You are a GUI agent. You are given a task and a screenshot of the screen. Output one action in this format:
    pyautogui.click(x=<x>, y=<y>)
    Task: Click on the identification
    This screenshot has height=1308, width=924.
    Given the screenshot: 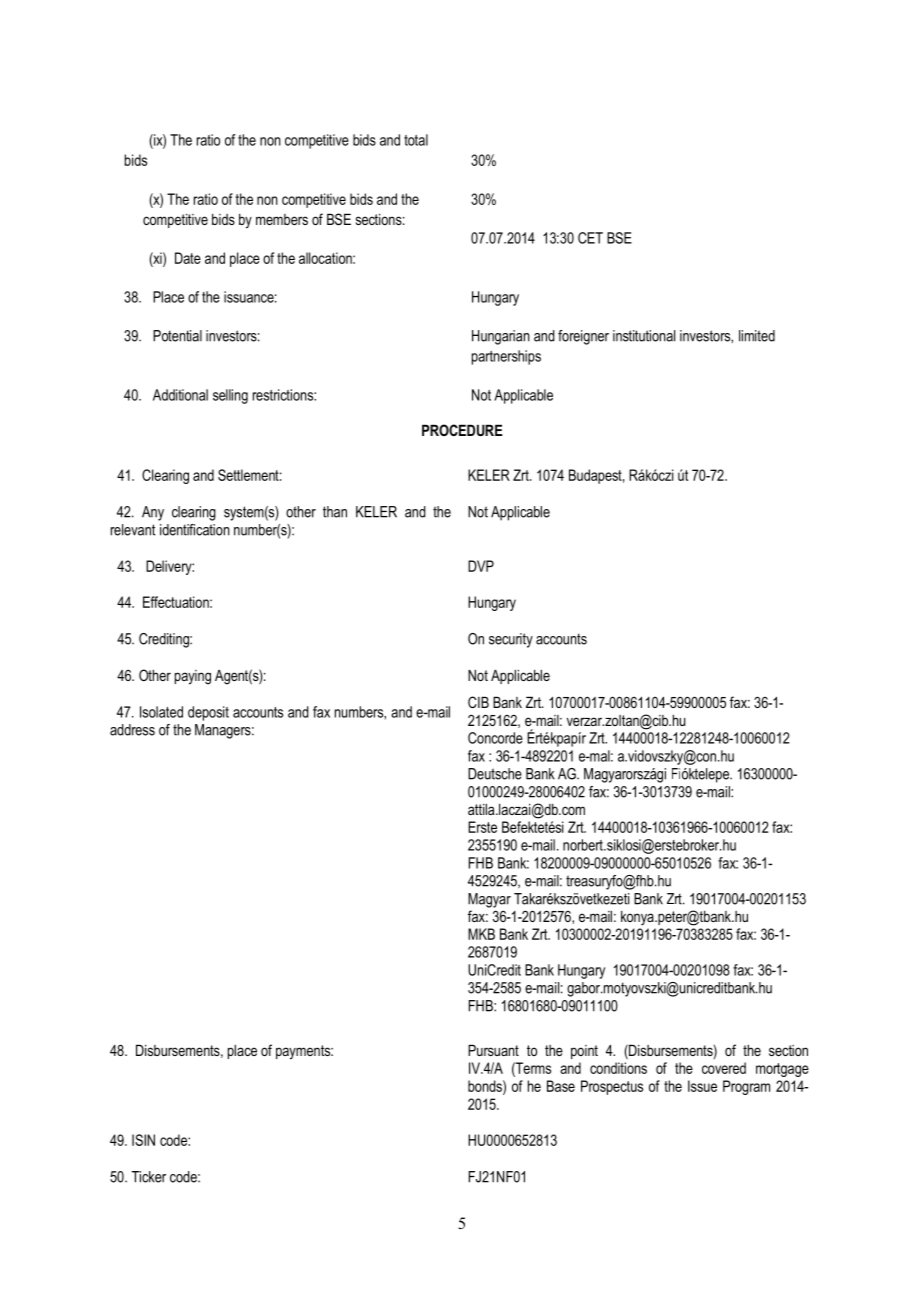 What is the action you would take?
    pyautogui.click(x=195, y=530)
